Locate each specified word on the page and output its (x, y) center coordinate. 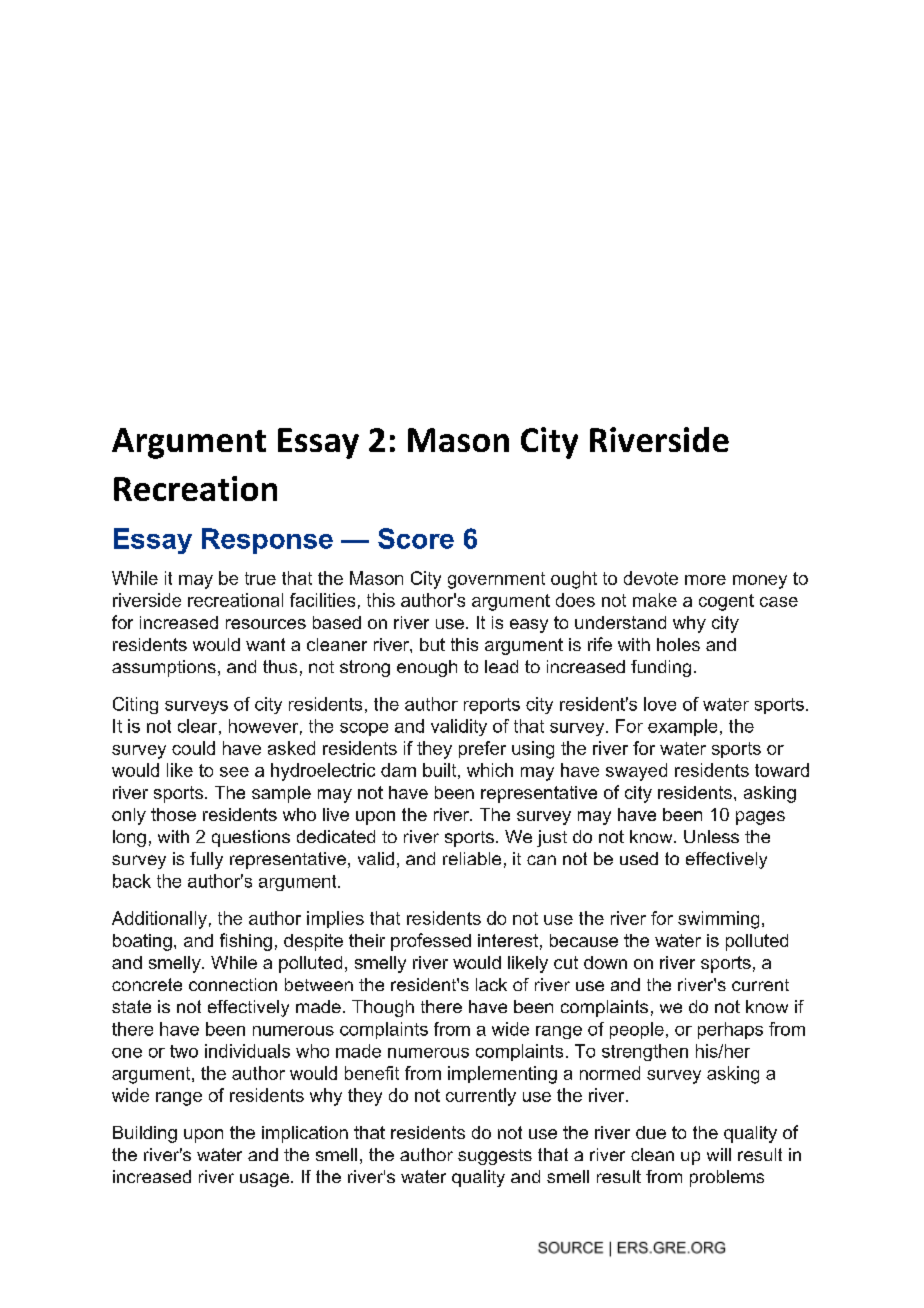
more (705, 580)
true (260, 578)
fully (206, 860)
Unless (711, 836)
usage (264, 1180)
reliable (472, 858)
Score (416, 538)
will (719, 1154)
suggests (495, 1157)
